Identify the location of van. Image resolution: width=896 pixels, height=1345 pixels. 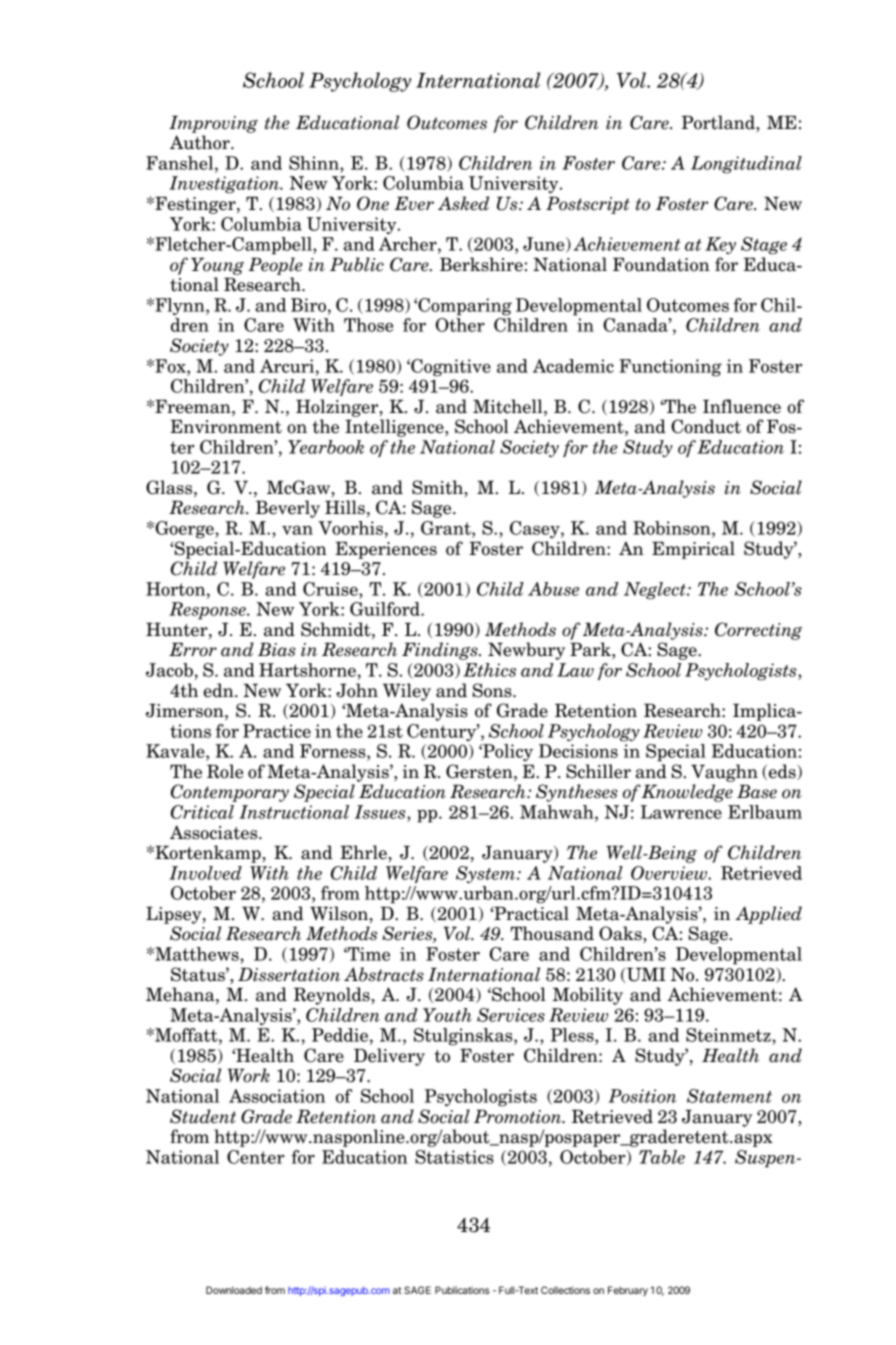
(297, 530).
